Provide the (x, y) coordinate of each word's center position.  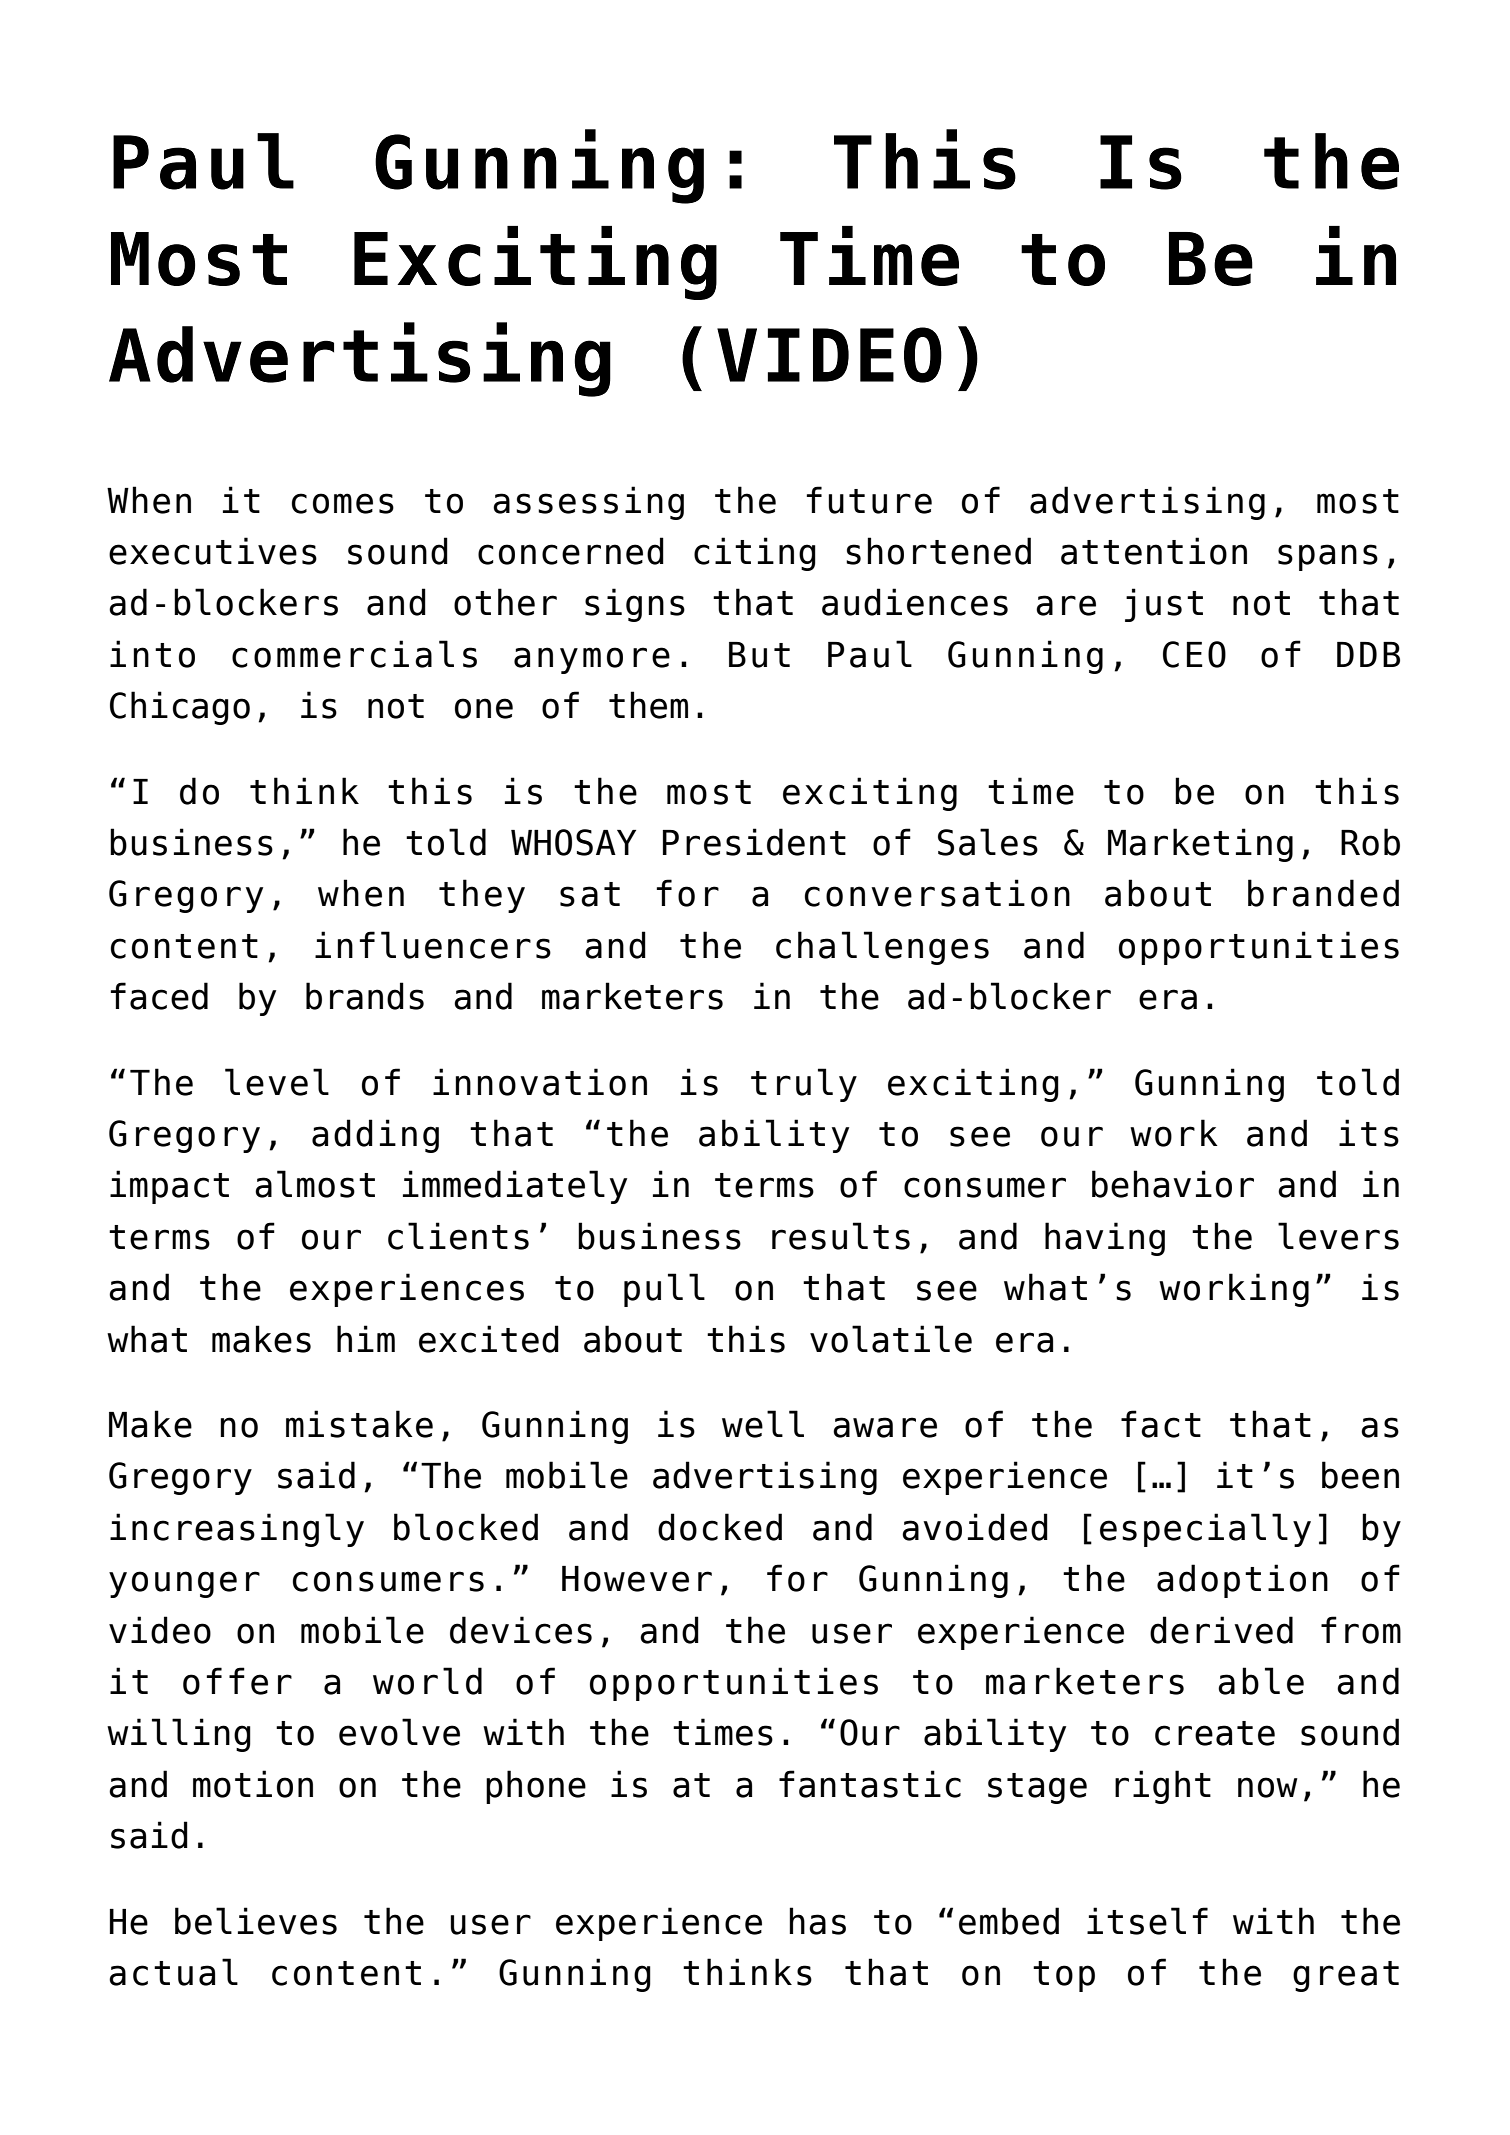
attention (1154, 551)
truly (804, 1085)
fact (1161, 1424)
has (817, 1921)
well (763, 1424)
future (869, 500)
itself (1147, 1921)
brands (365, 996)
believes (256, 1921)
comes (343, 503)
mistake (359, 1424)
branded (1323, 893)
